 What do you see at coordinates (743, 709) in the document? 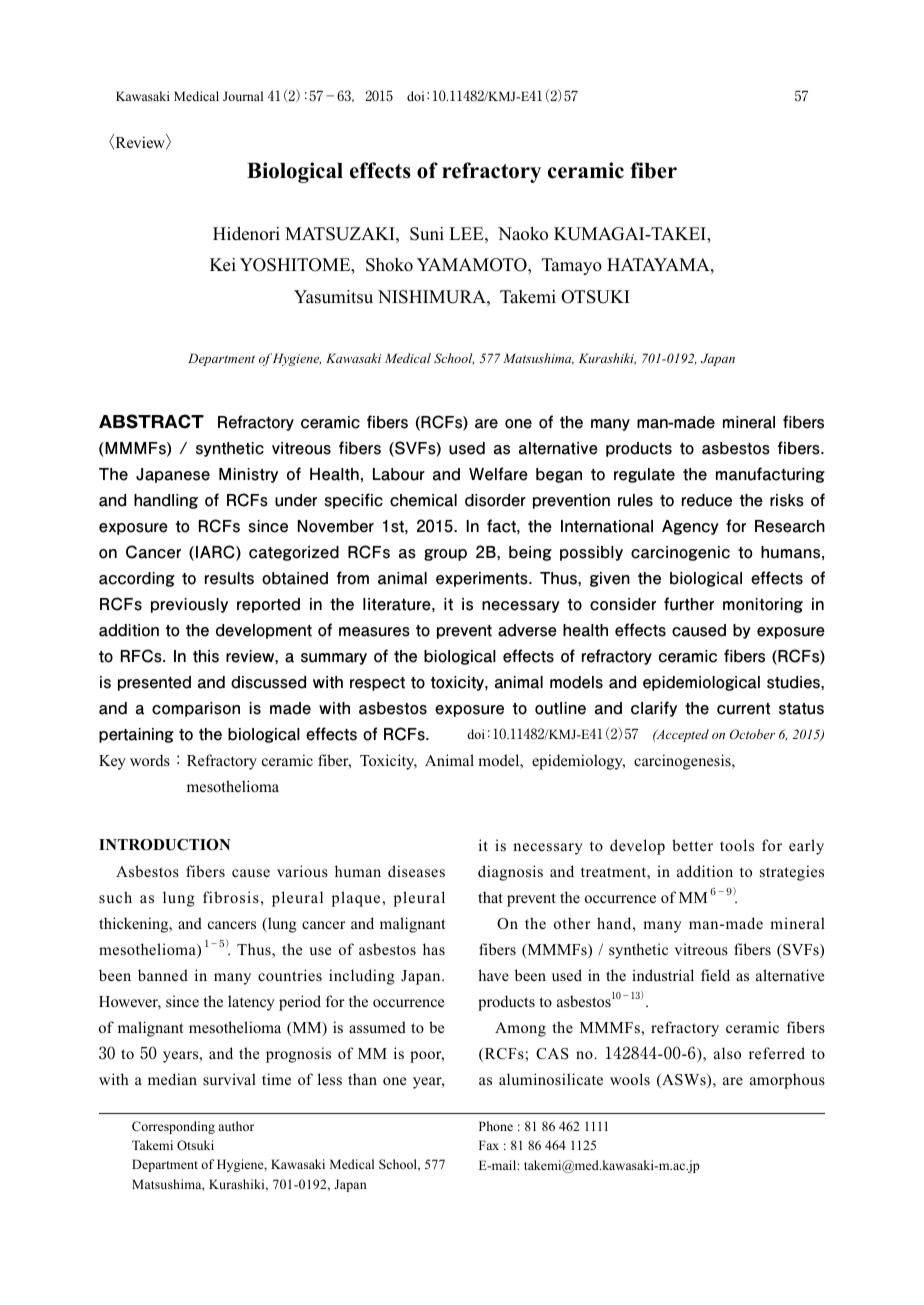
I see `current` at bounding box center [743, 709].
